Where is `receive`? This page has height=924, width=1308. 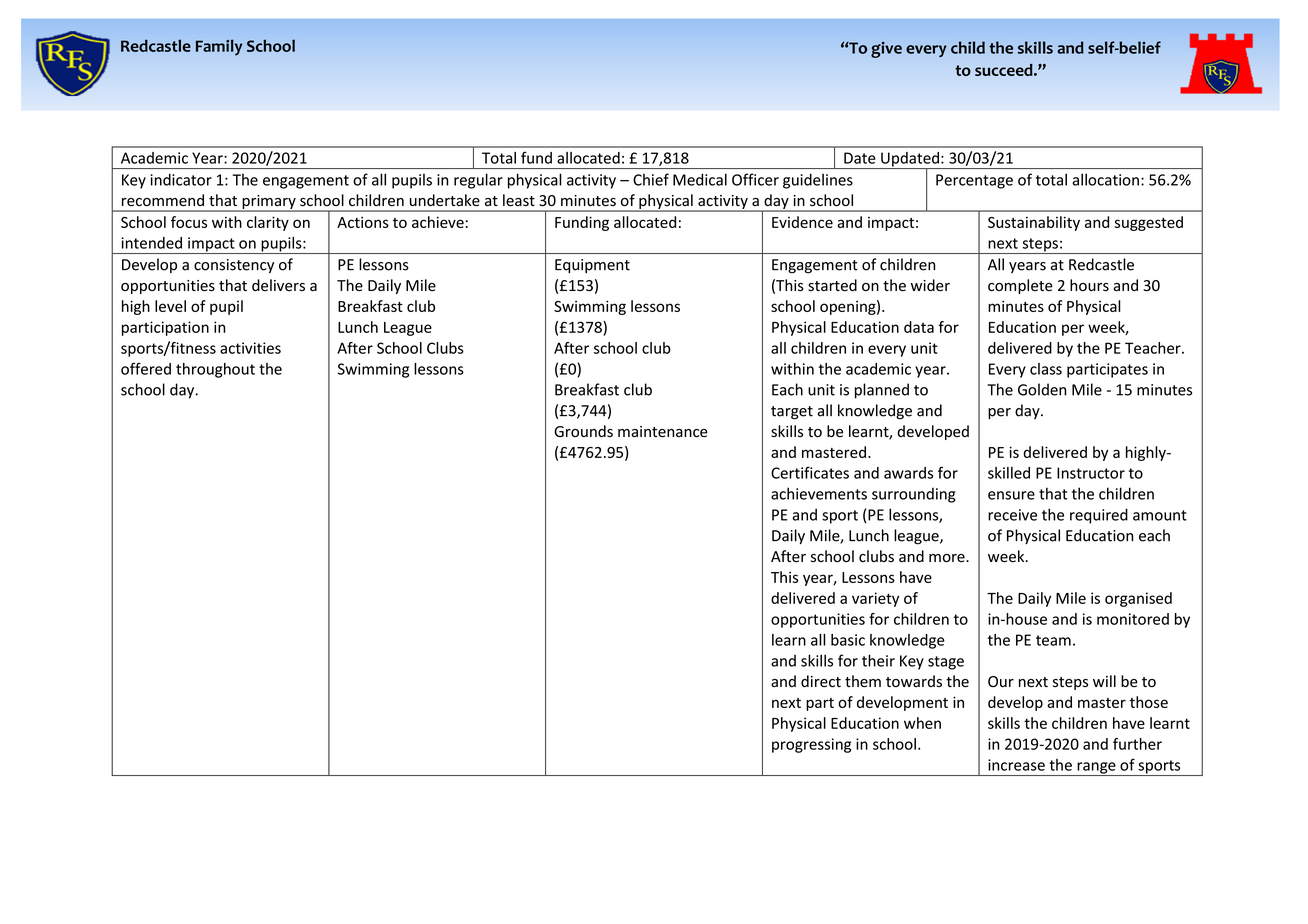 receive is located at coordinates (1012, 515).
